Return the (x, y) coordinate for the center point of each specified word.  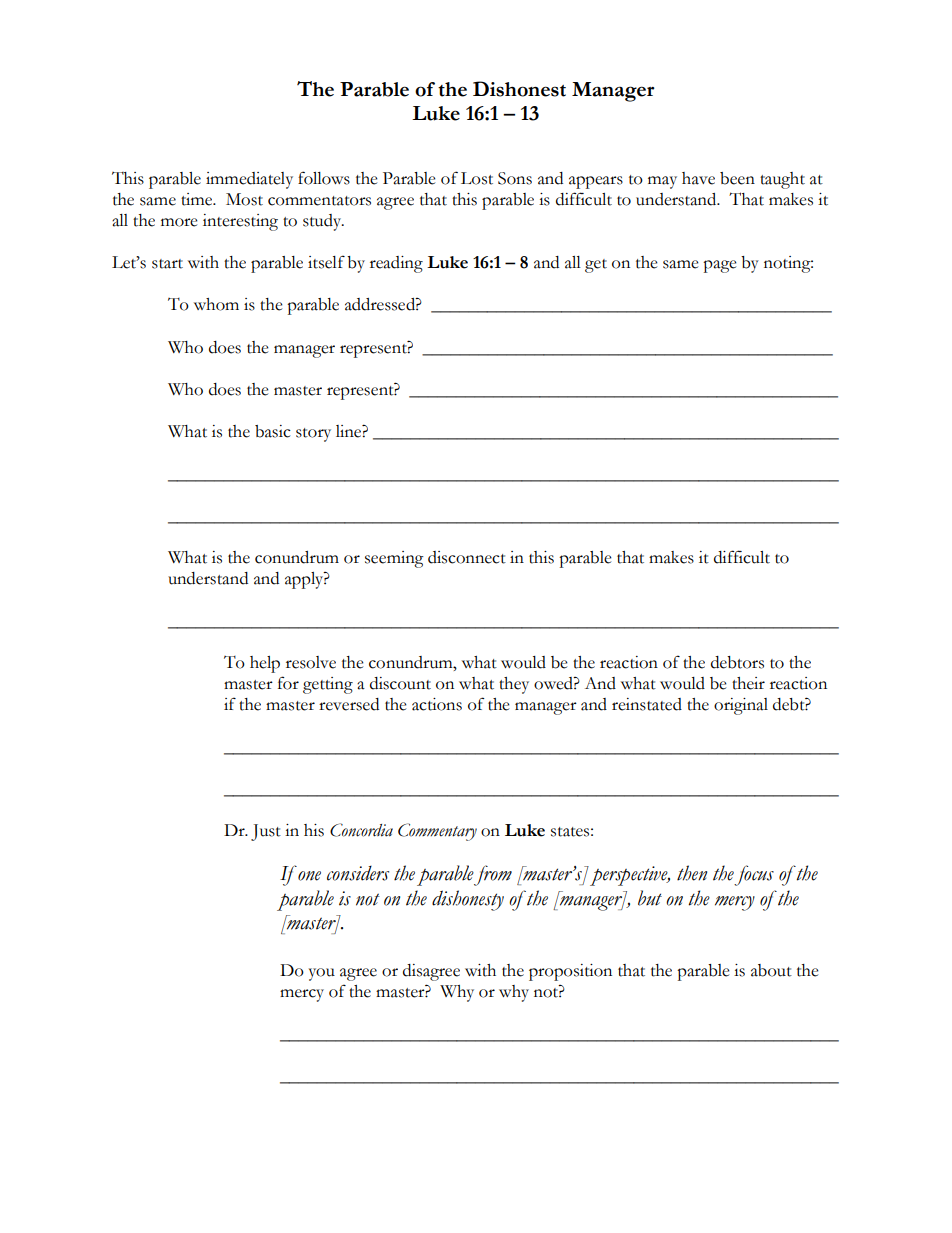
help (265, 664)
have (698, 178)
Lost (477, 178)
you (322, 974)
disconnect (467, 557)
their (748, 683)
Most (244, 199)
